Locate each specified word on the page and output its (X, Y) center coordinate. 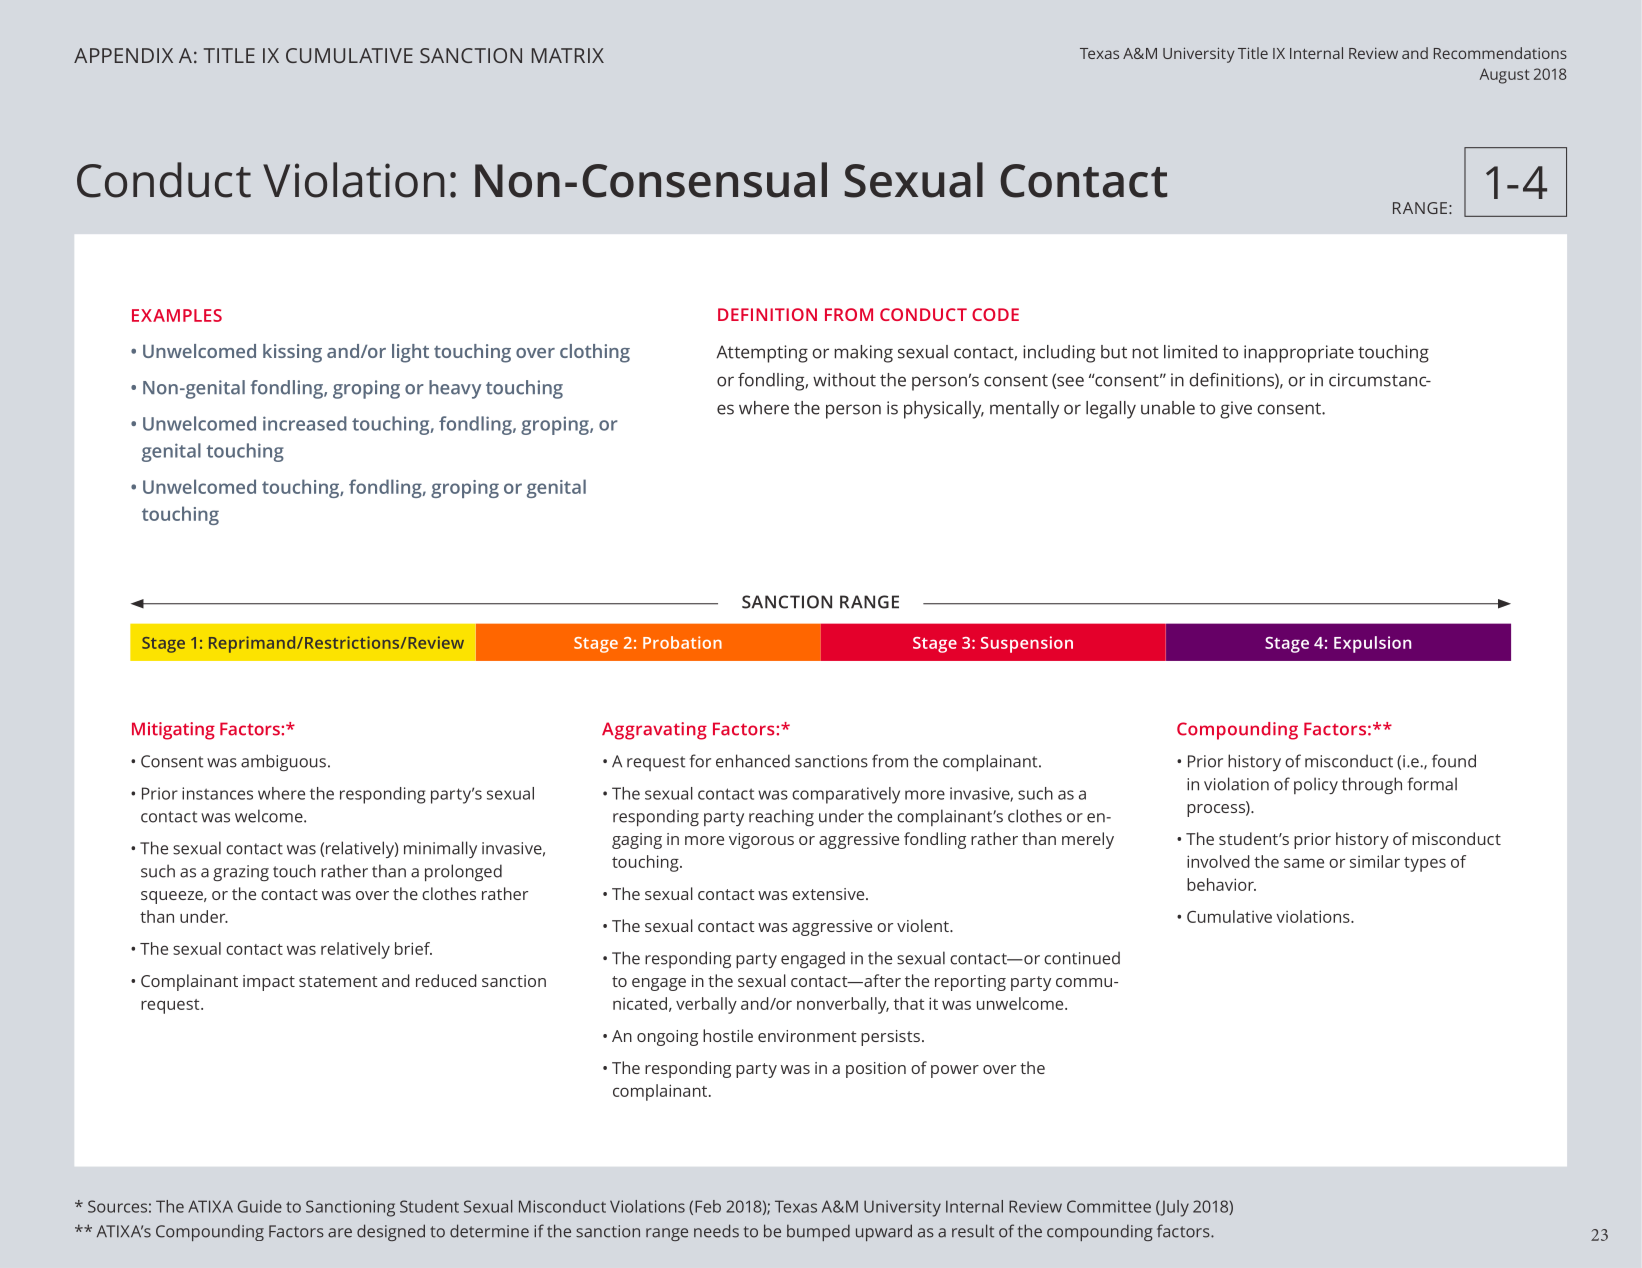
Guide (260, 1206)
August (1505, 76)
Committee (1109, 1206)
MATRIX (568, 55)
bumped (818, 1232)
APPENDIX (123, 55)
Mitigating (173, 731)
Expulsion (1372, 644)
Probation (682, 642)
